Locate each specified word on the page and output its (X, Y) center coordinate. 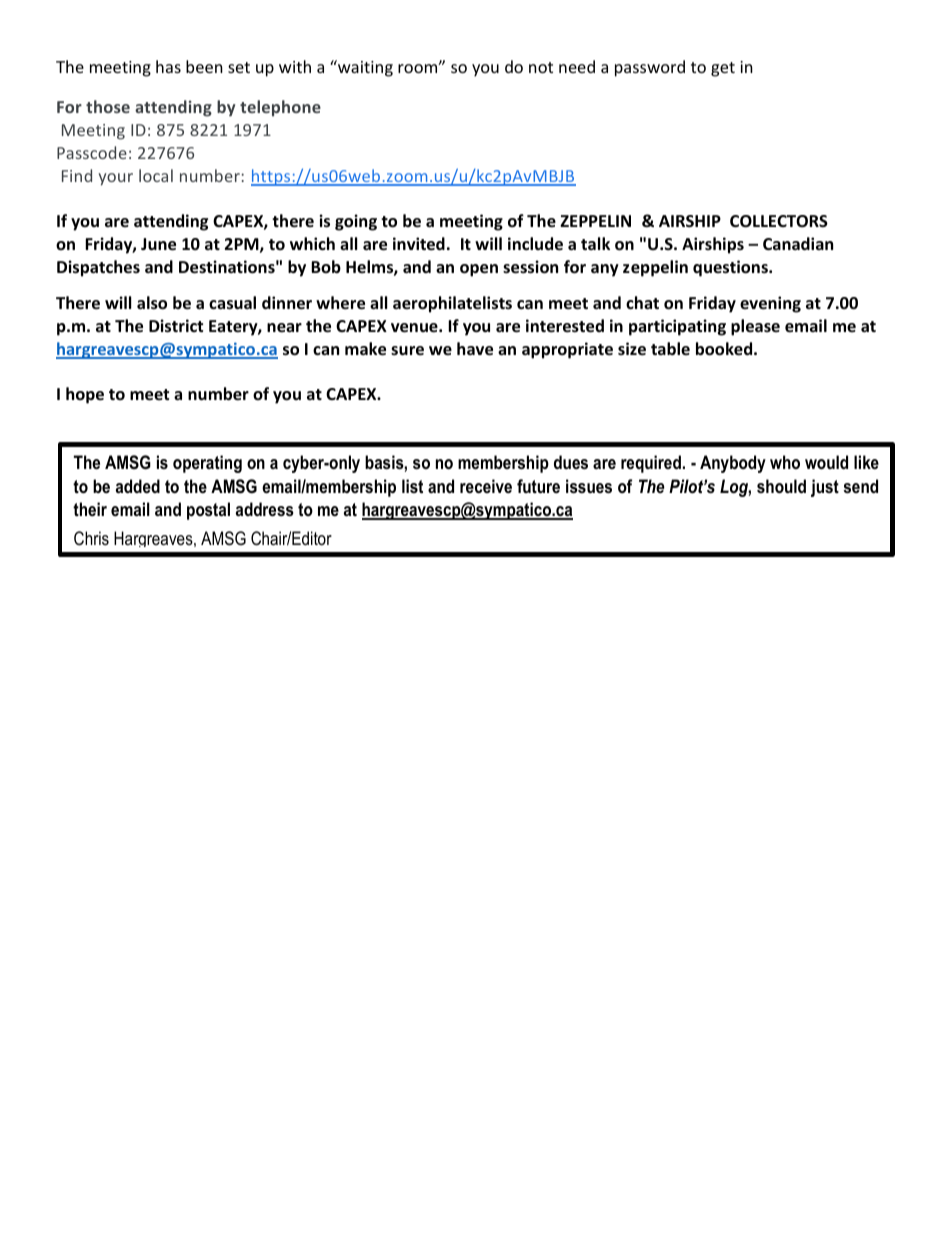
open (479, 270)
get (723, 69)
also (152, 303)
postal (208, 511)
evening (770, 304)
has (168, 66)
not (541, 67)
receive (486, 486)
